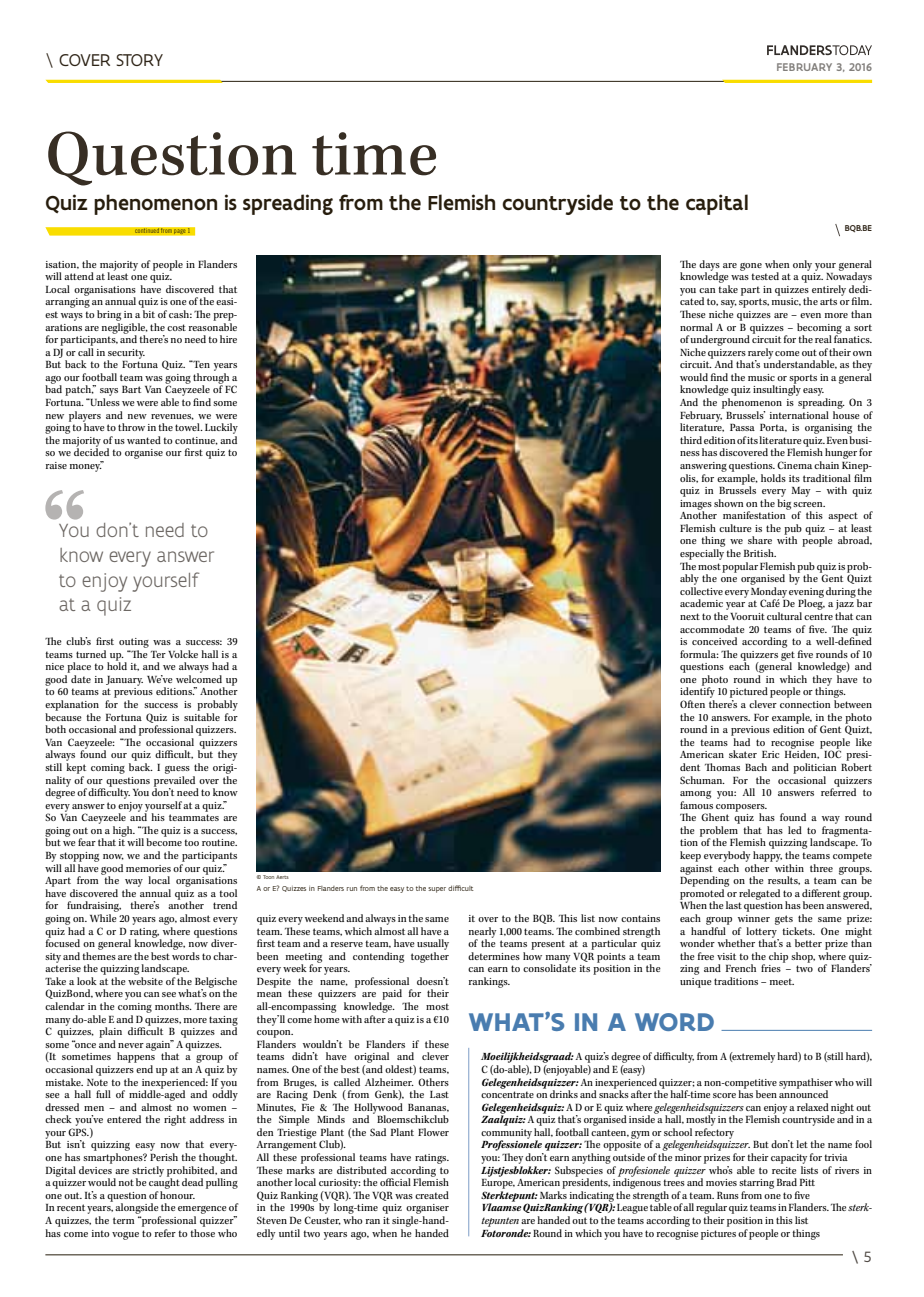 The width and height of the page is (924, 1297). I want to click on STORY, so click(139, 60).
